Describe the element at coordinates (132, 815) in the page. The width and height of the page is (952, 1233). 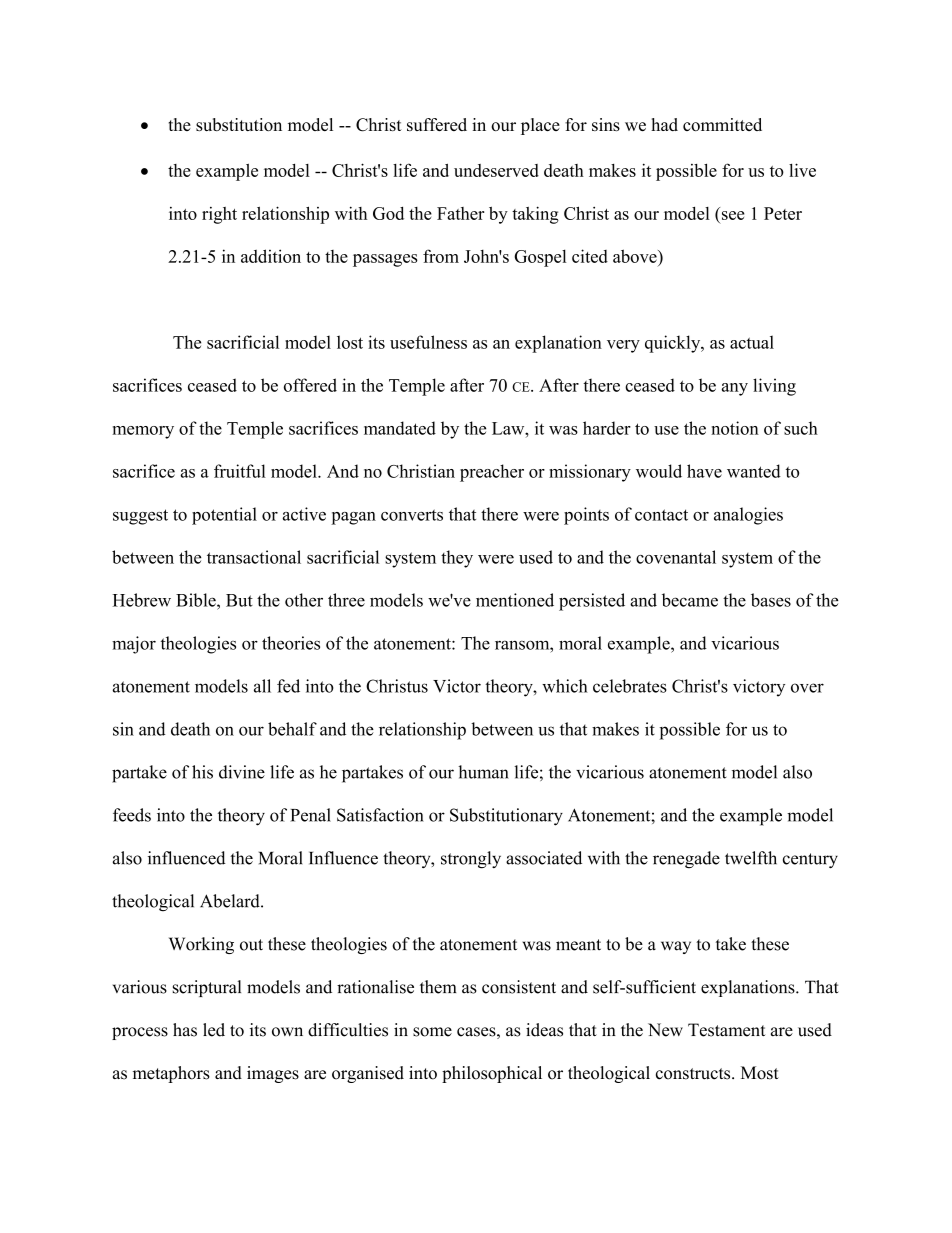
I see `feeds` at that location.
